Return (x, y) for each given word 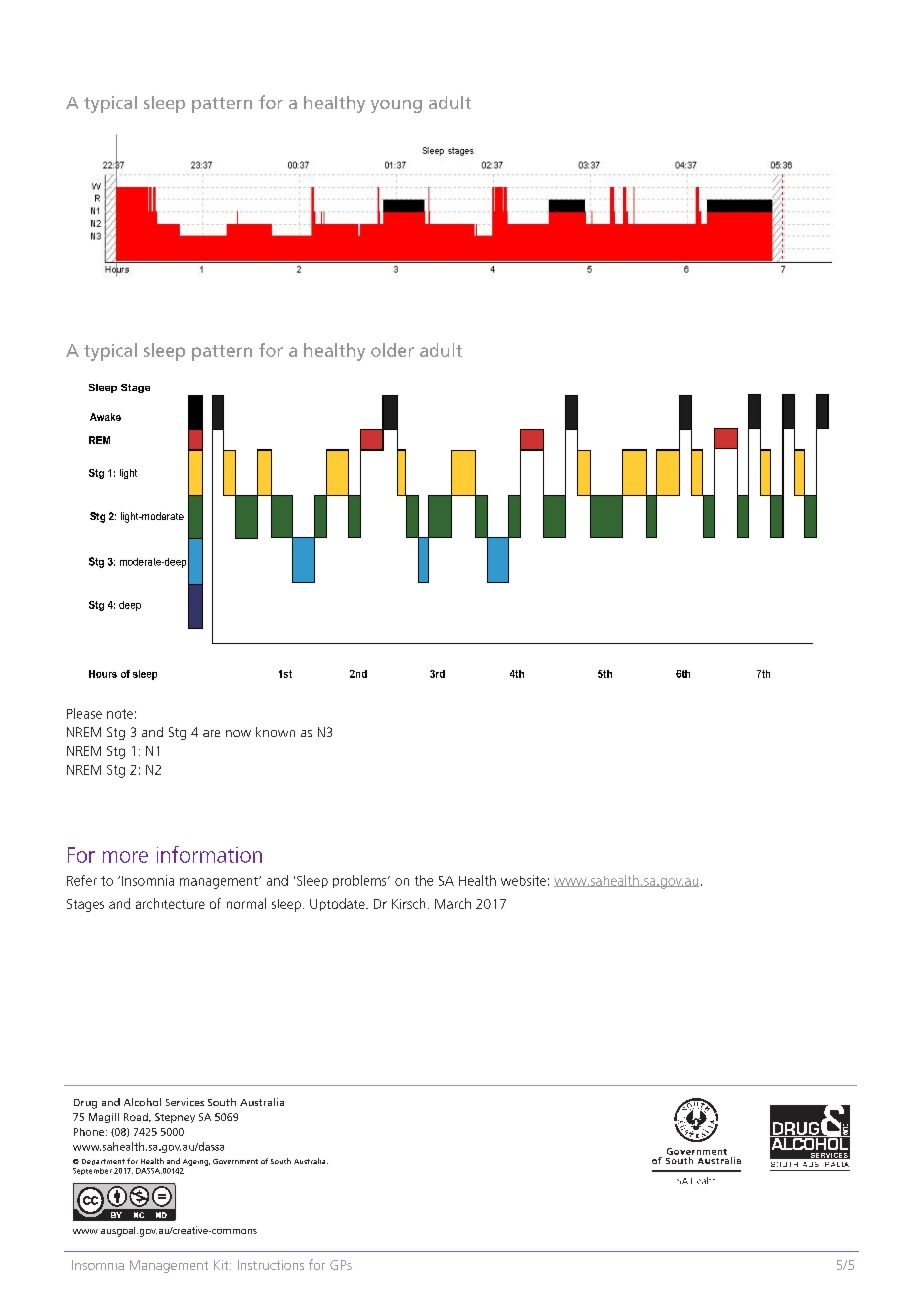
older (392, 350)
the (424, 880)
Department (103, 1162)
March (453, 903)
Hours (103, 674)
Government (235, 1161)
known (275, 732)
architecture (170, 903)
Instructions (271, 1265)
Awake (105, 417)
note (120, 714)
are (211, 733)
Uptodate (338, 904)
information (209, 854)
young (396, 106)
